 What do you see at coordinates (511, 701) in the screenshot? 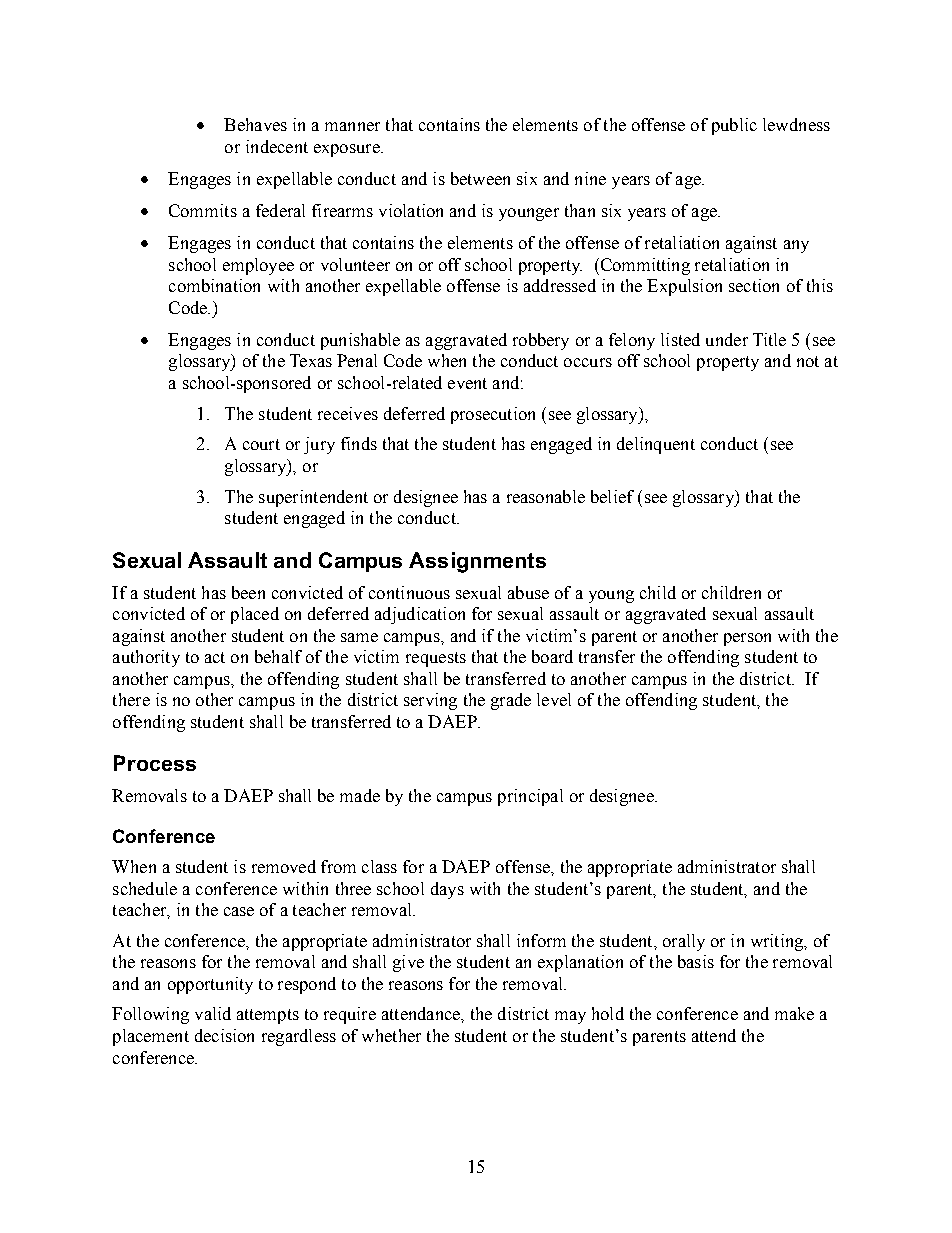
I see `grade` at bounding box center [511, 701].
